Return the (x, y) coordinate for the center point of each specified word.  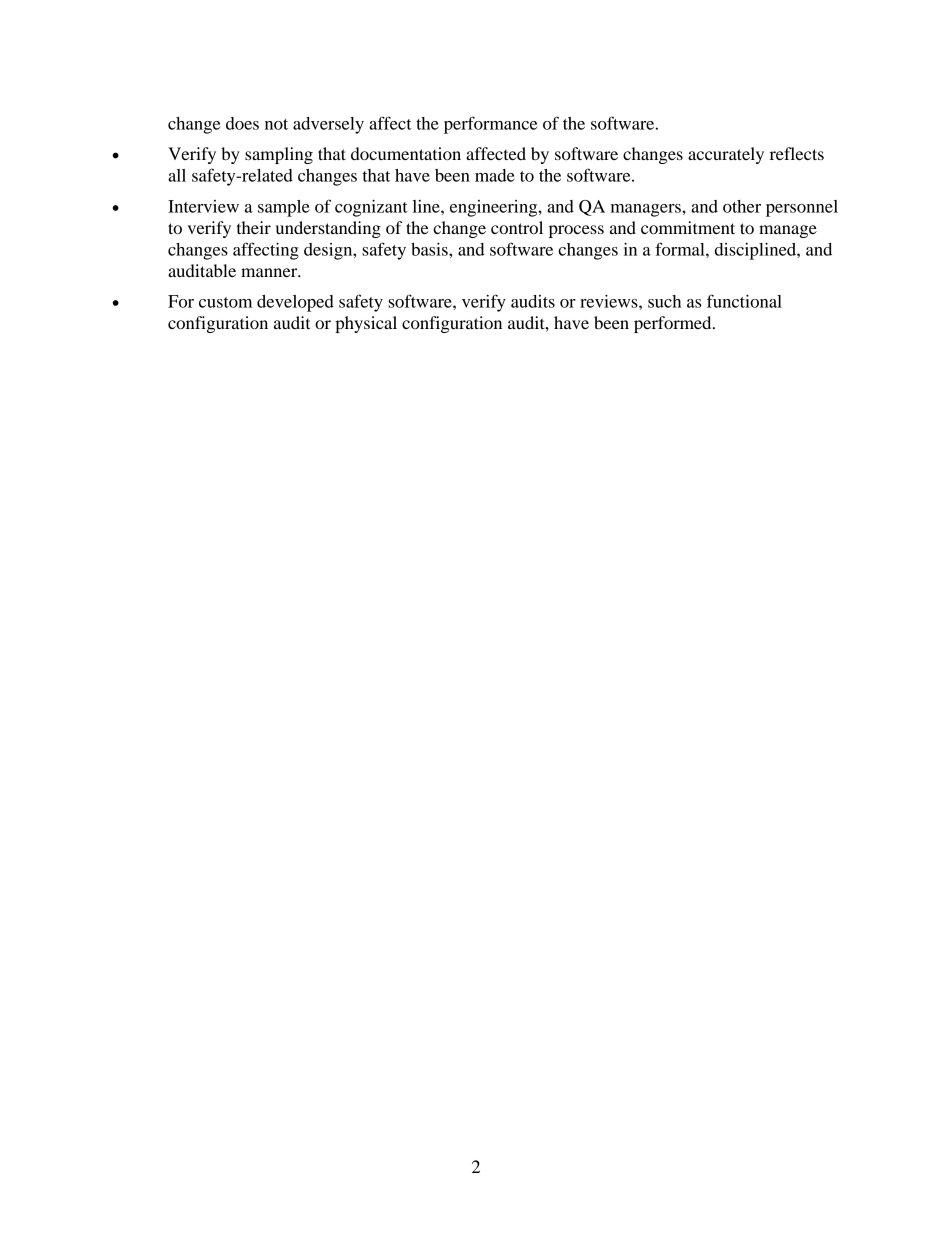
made (495, 175)
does (242, 123)
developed (295, 303)
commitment (688, 227)
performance (490, 125)
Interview (203, 206)
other (742, 206)
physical (366, 324)
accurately (726, 155)
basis (430, 249)
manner (270, 272)
